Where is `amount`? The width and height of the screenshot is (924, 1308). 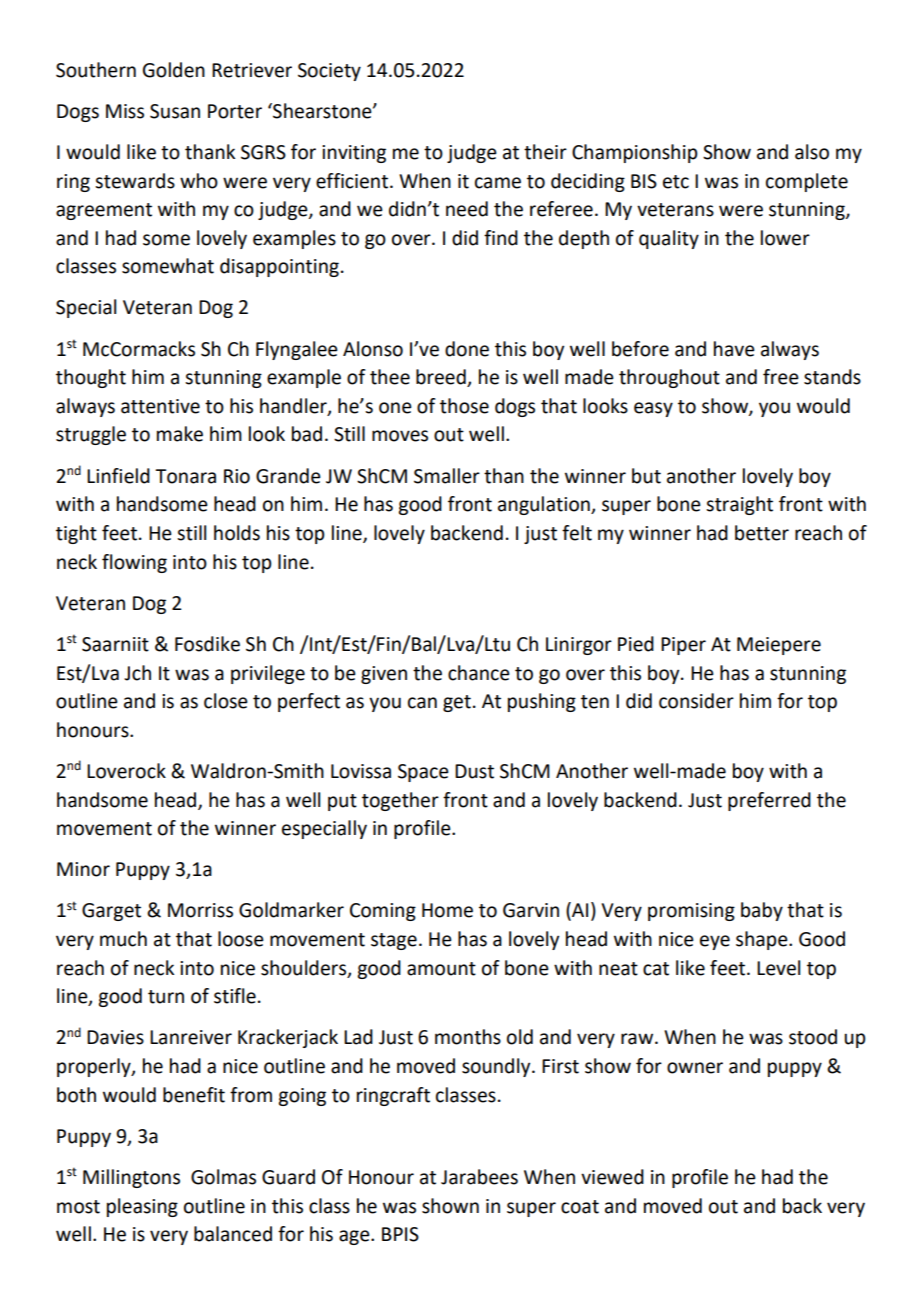 amount is located at coordinates (441, 969).
